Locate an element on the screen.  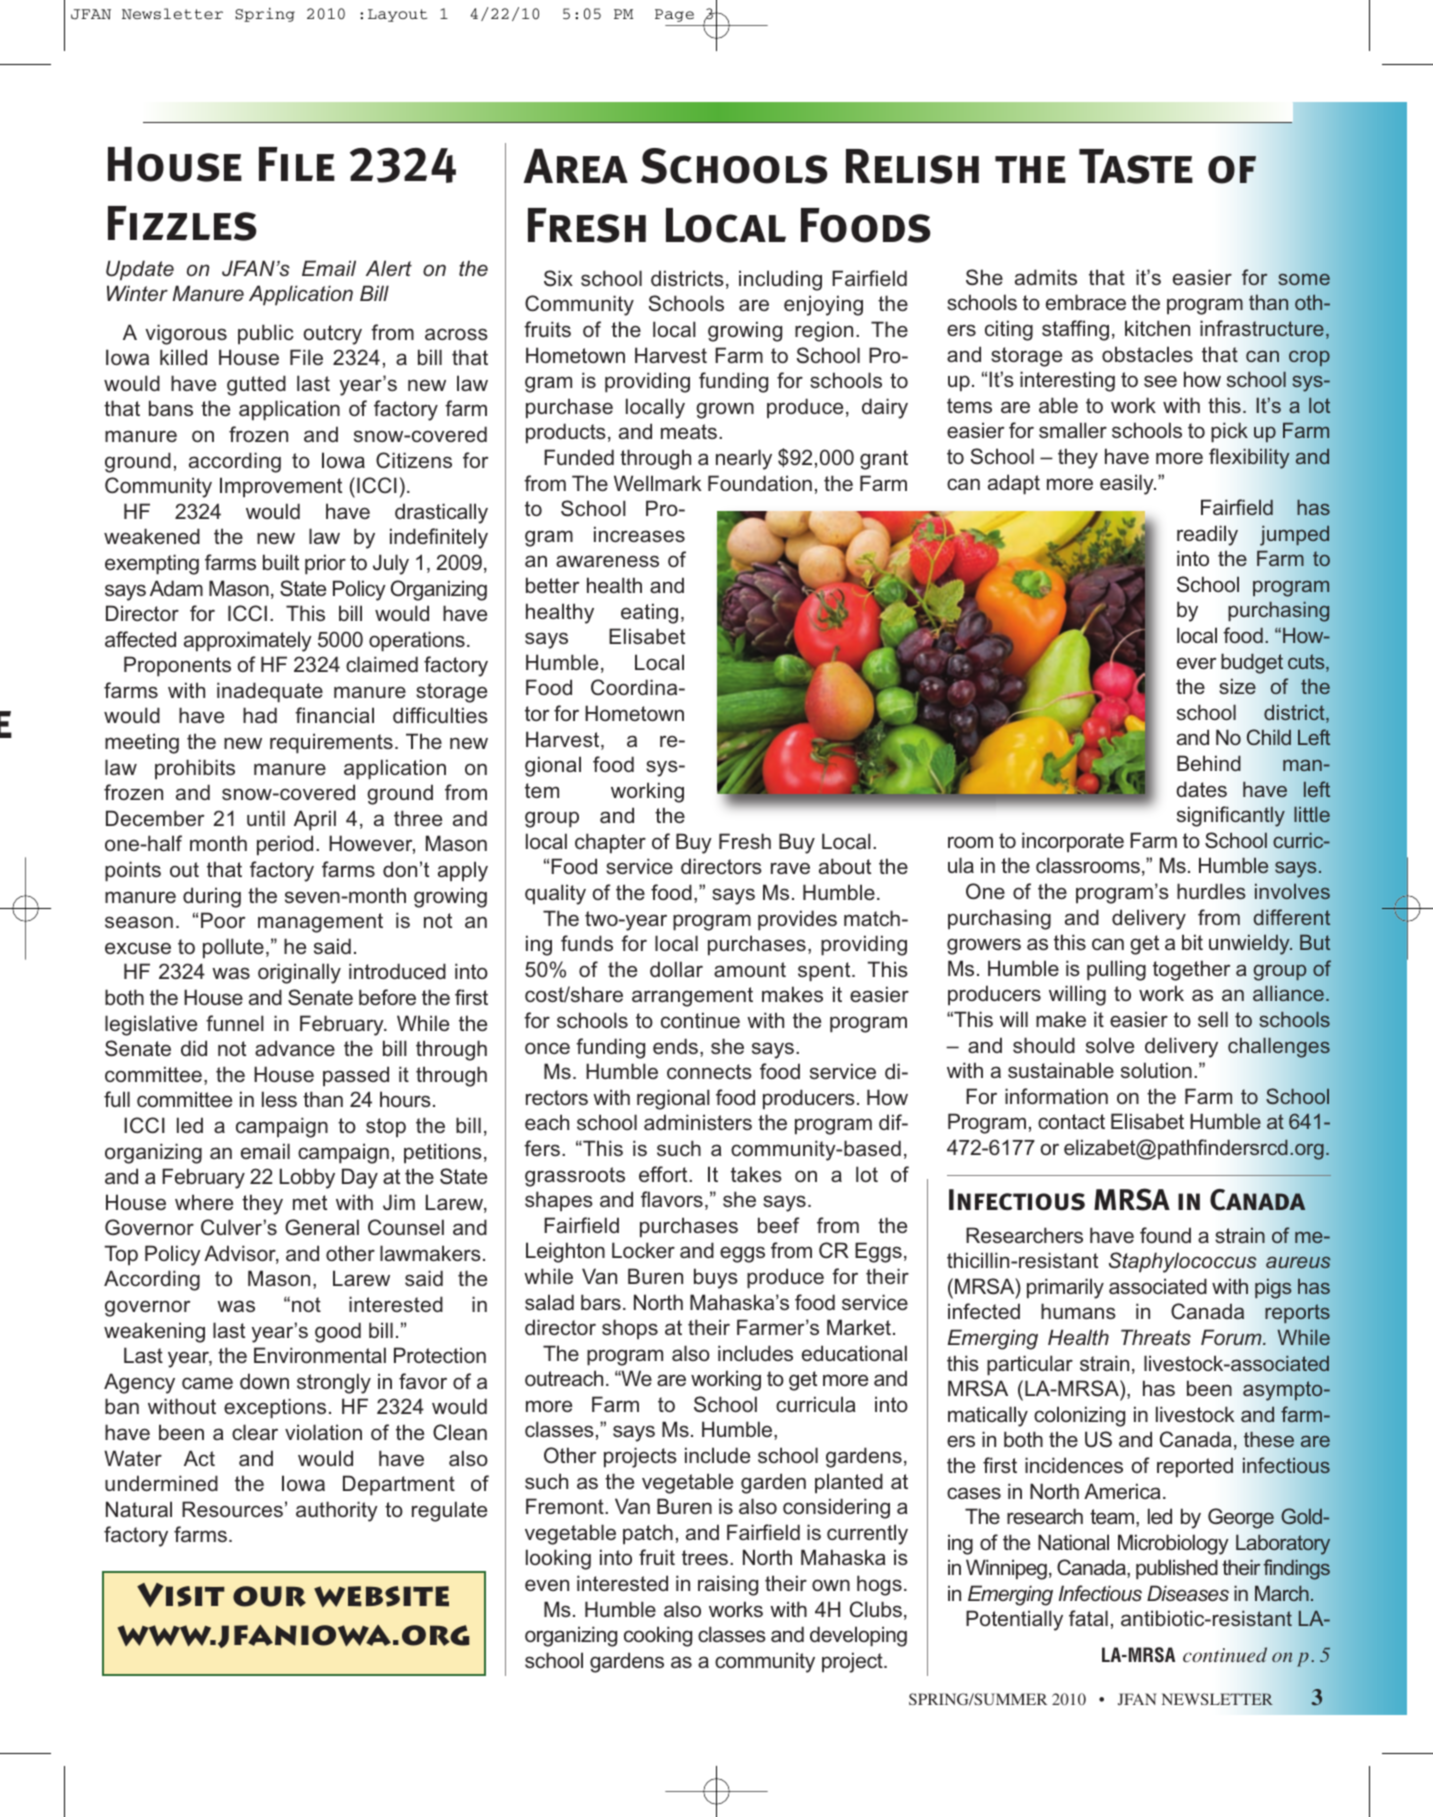
Improvement is located at coordinates (281, 487).
